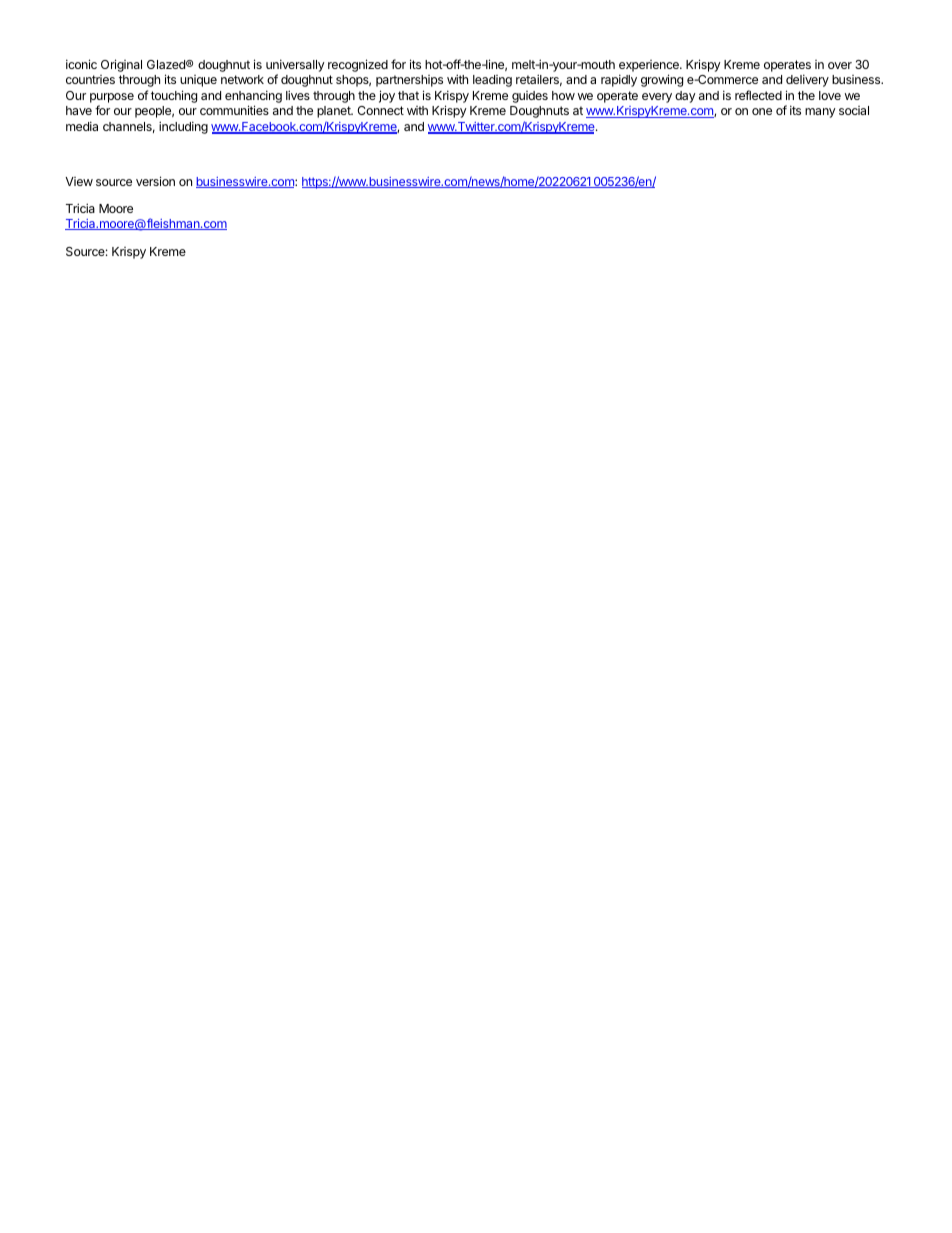 Image resolution: width=952 pixels, height=1233 pixels. What do you see at coordinates (358, 65) in the page?
I see `recognized` at bounding box center [358, 65].
